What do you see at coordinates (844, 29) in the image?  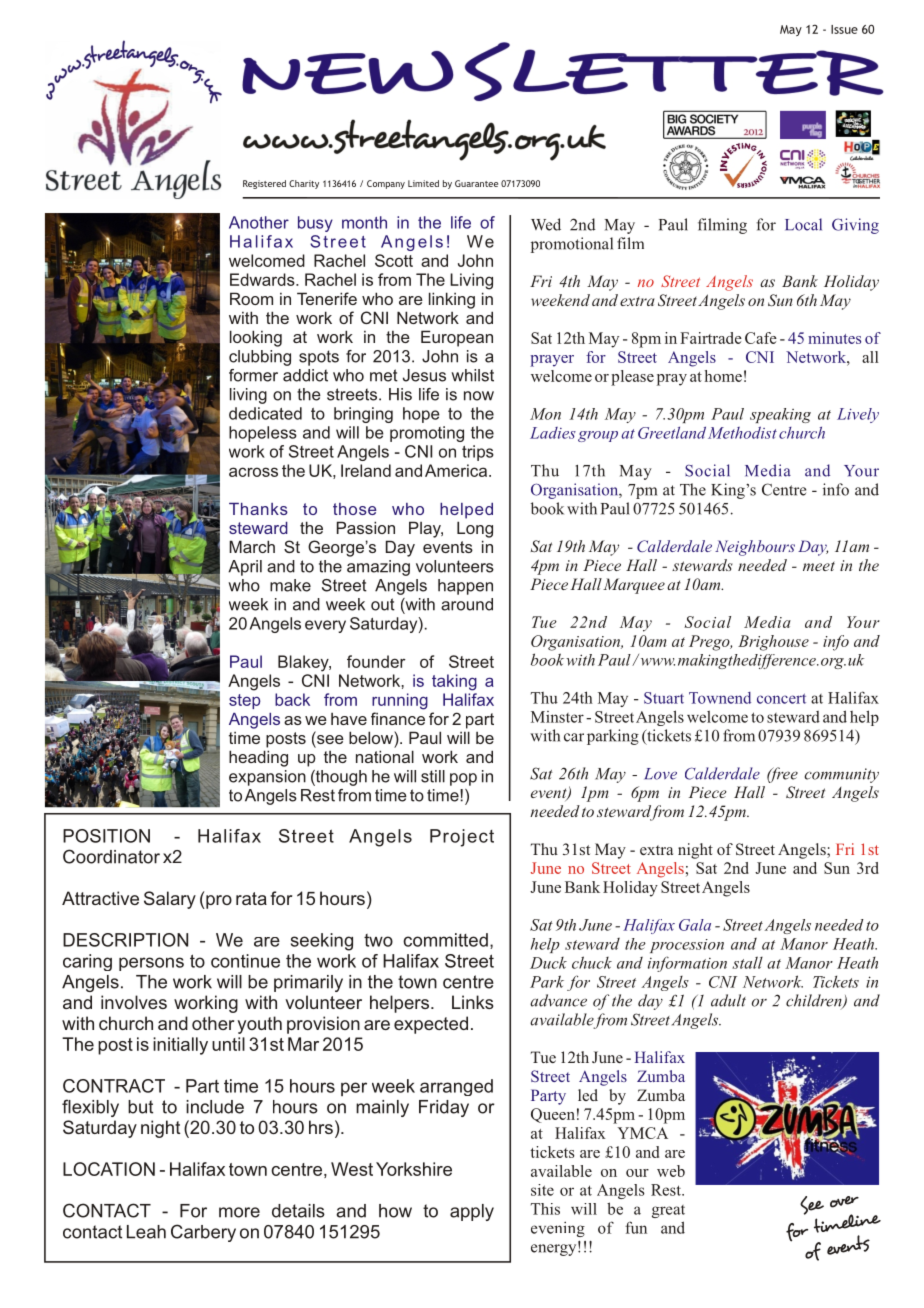 I see `Issue` at bounding box center [844, 29].
